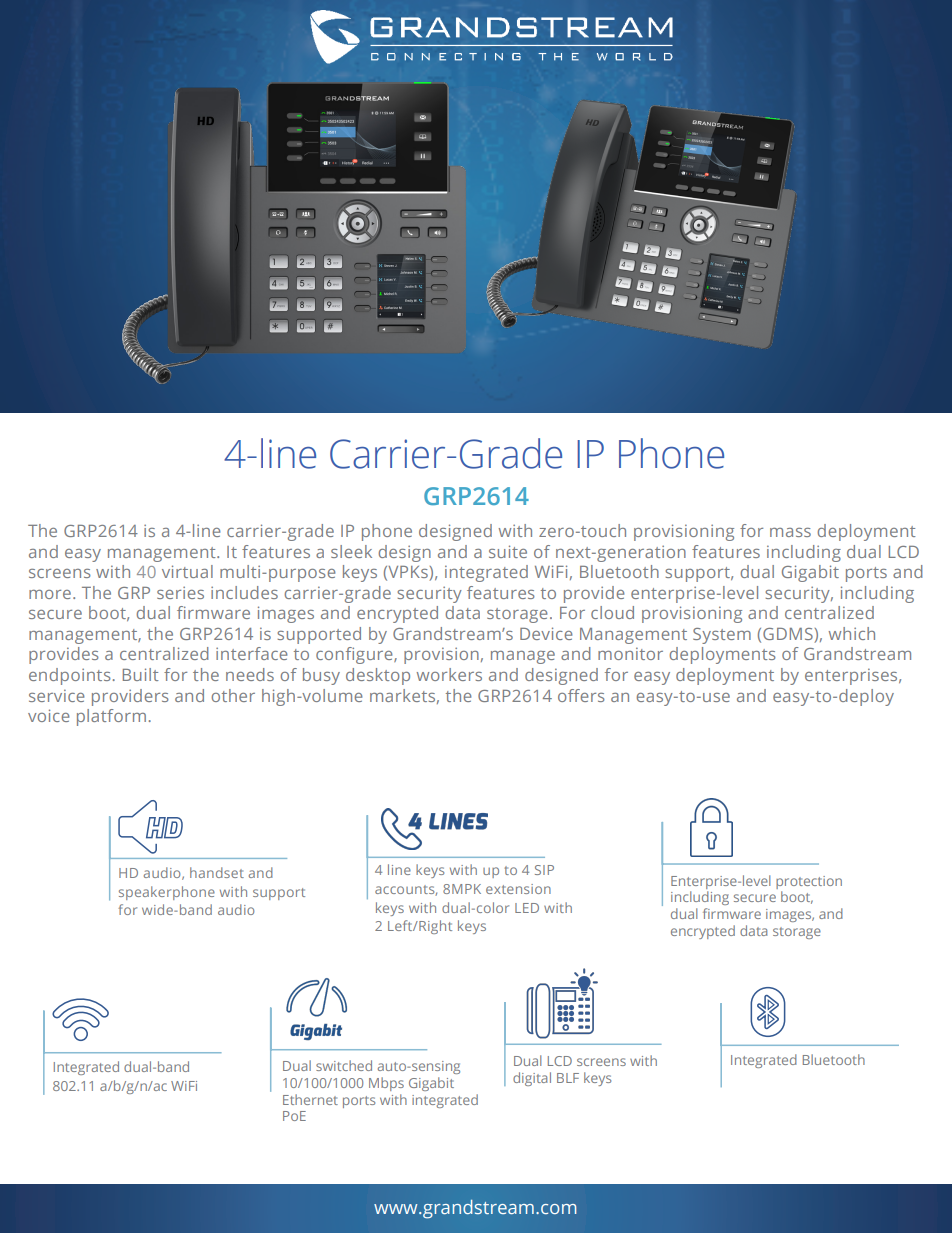 This document has height=1233, width=952. I want to click on suite, so click(508, 551).
